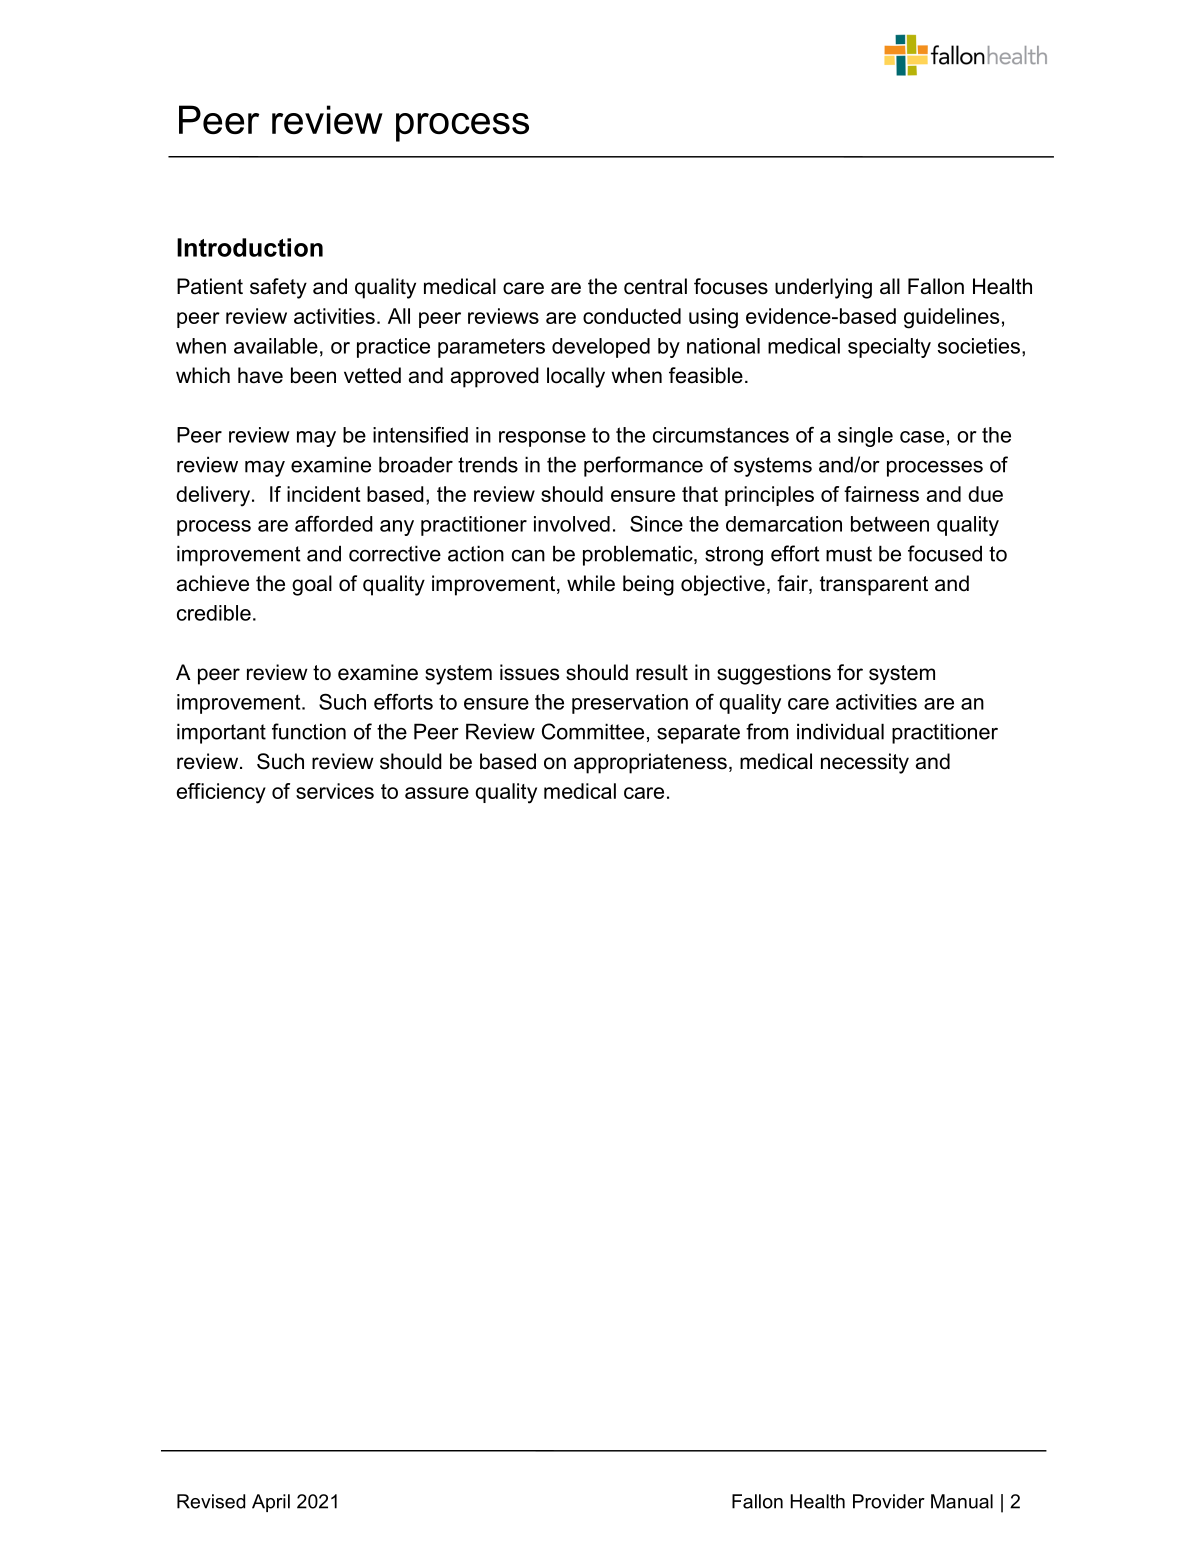 The image size is (1197, 1549). I want to click on necessity, so click(865, 763).
